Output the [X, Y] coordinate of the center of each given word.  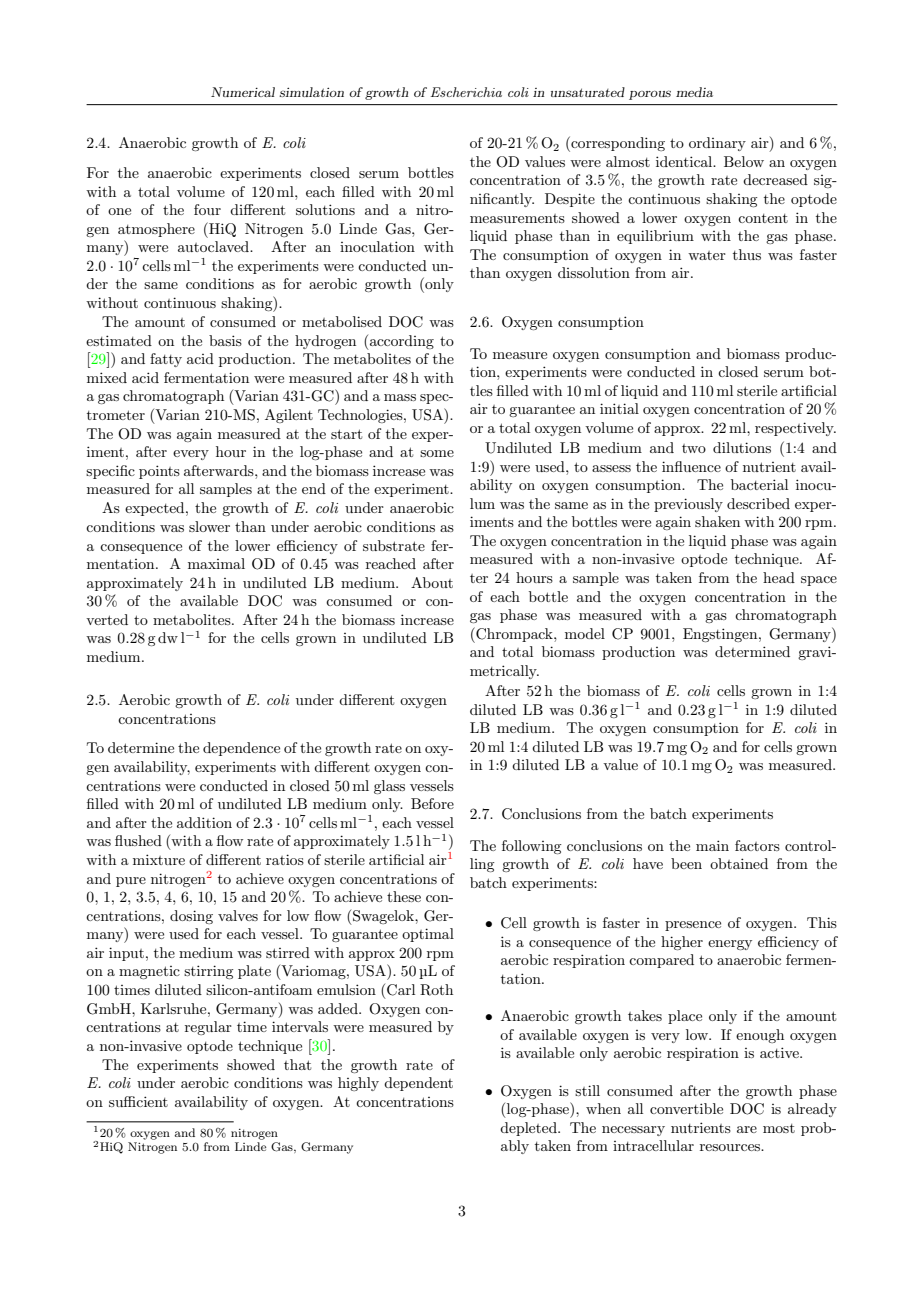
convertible [686, 1108]
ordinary [717, 144]
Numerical [243, 92]
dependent [418, 1084]
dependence [241, 749]
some [437, 453]
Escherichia [466, 92]
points [159, 472]
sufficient [138, 1101]
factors [757, 845]
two [694, 448]
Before [432, 803]
